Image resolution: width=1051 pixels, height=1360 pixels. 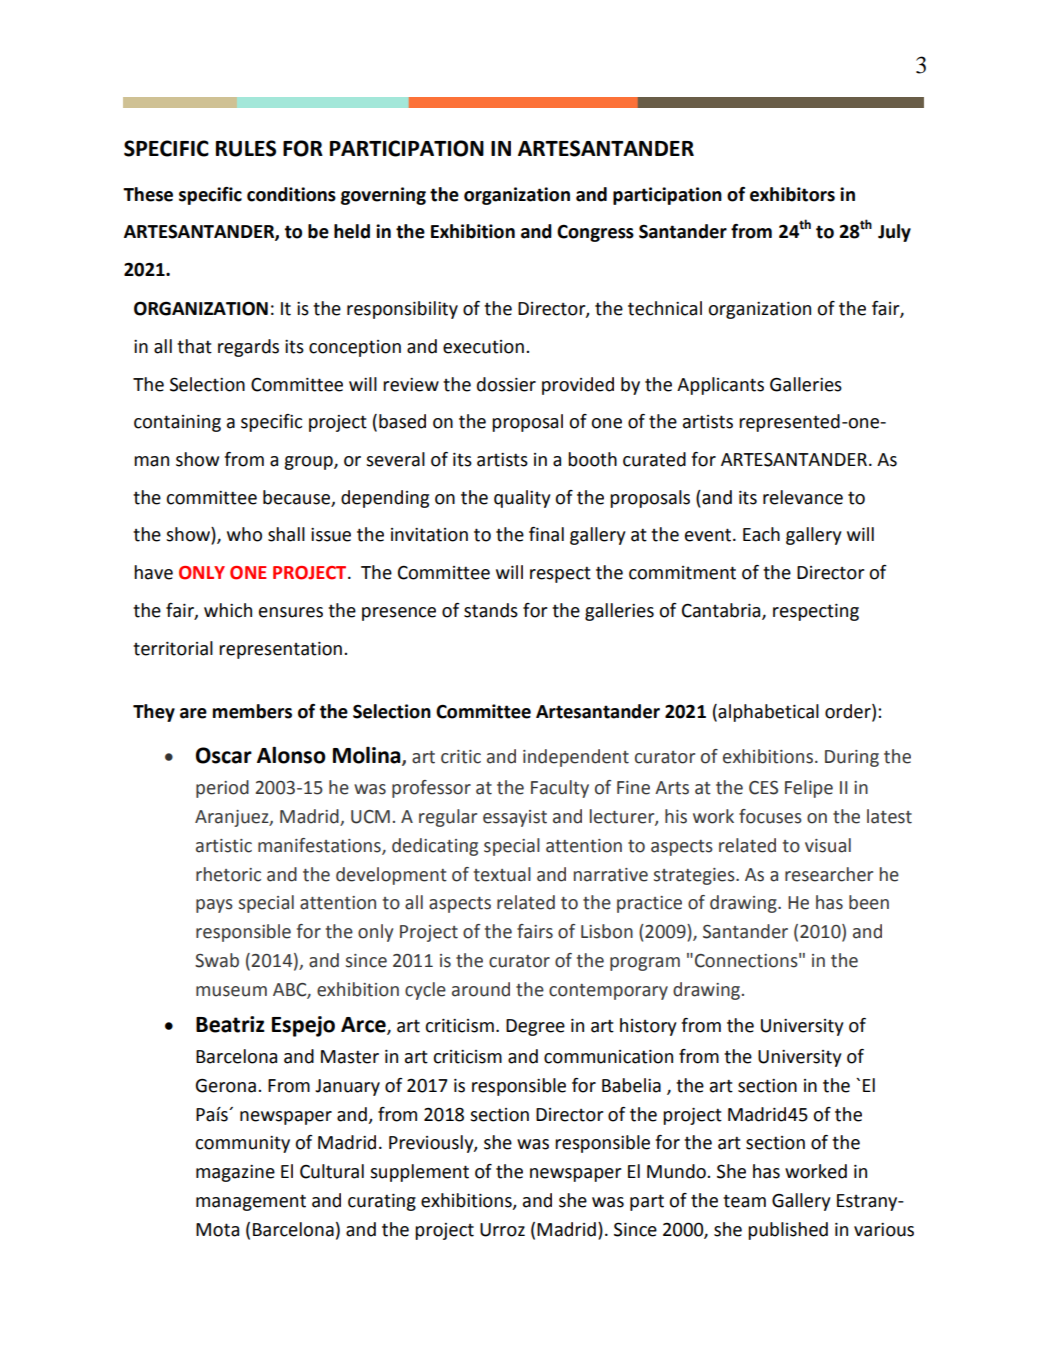 What do you see at coordinates (251, 1202) in the screenshot?
I see `management` at bounding box center [251, 1202].
